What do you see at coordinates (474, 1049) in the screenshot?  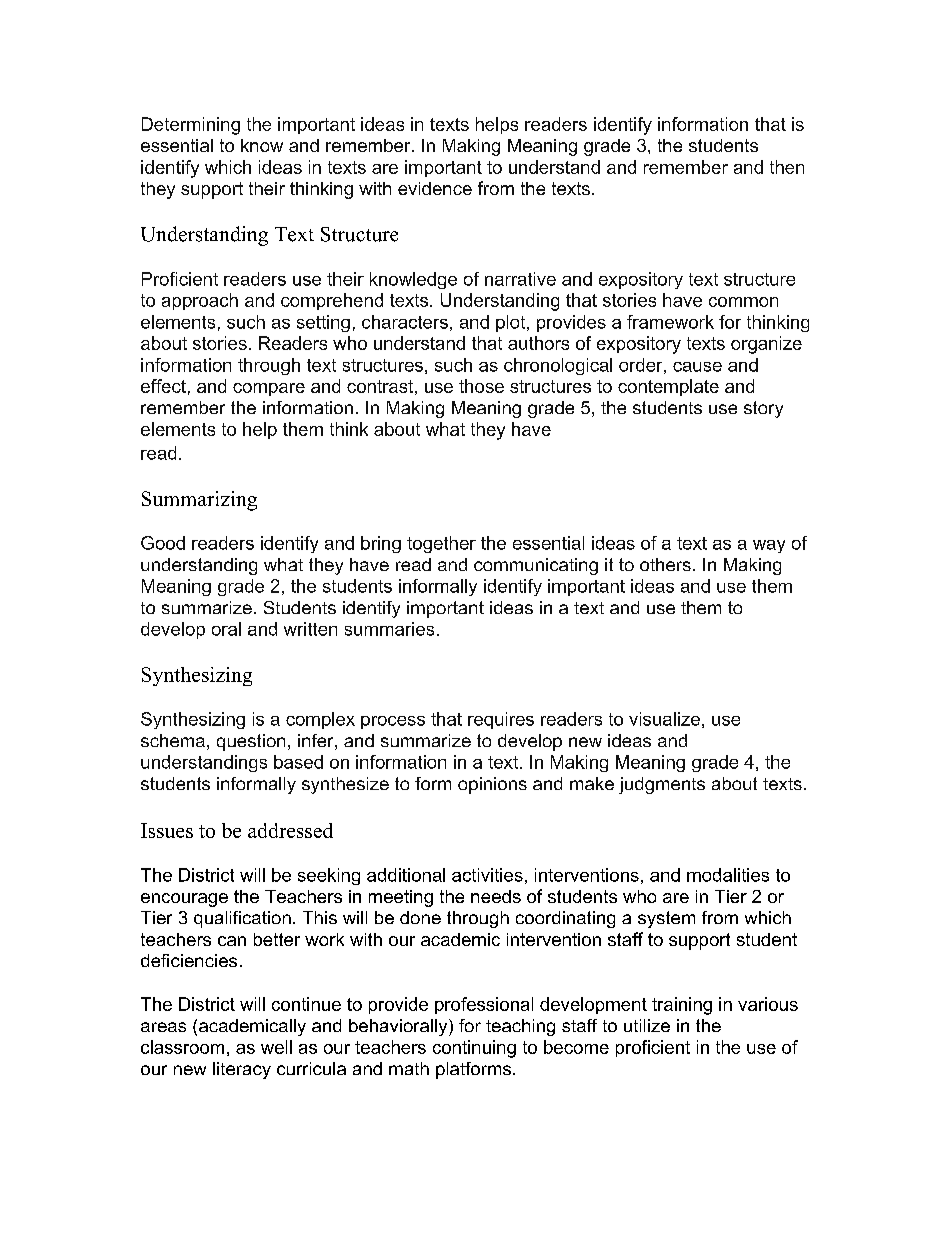 I see `continuing` at bounding box center [474, 1049].
